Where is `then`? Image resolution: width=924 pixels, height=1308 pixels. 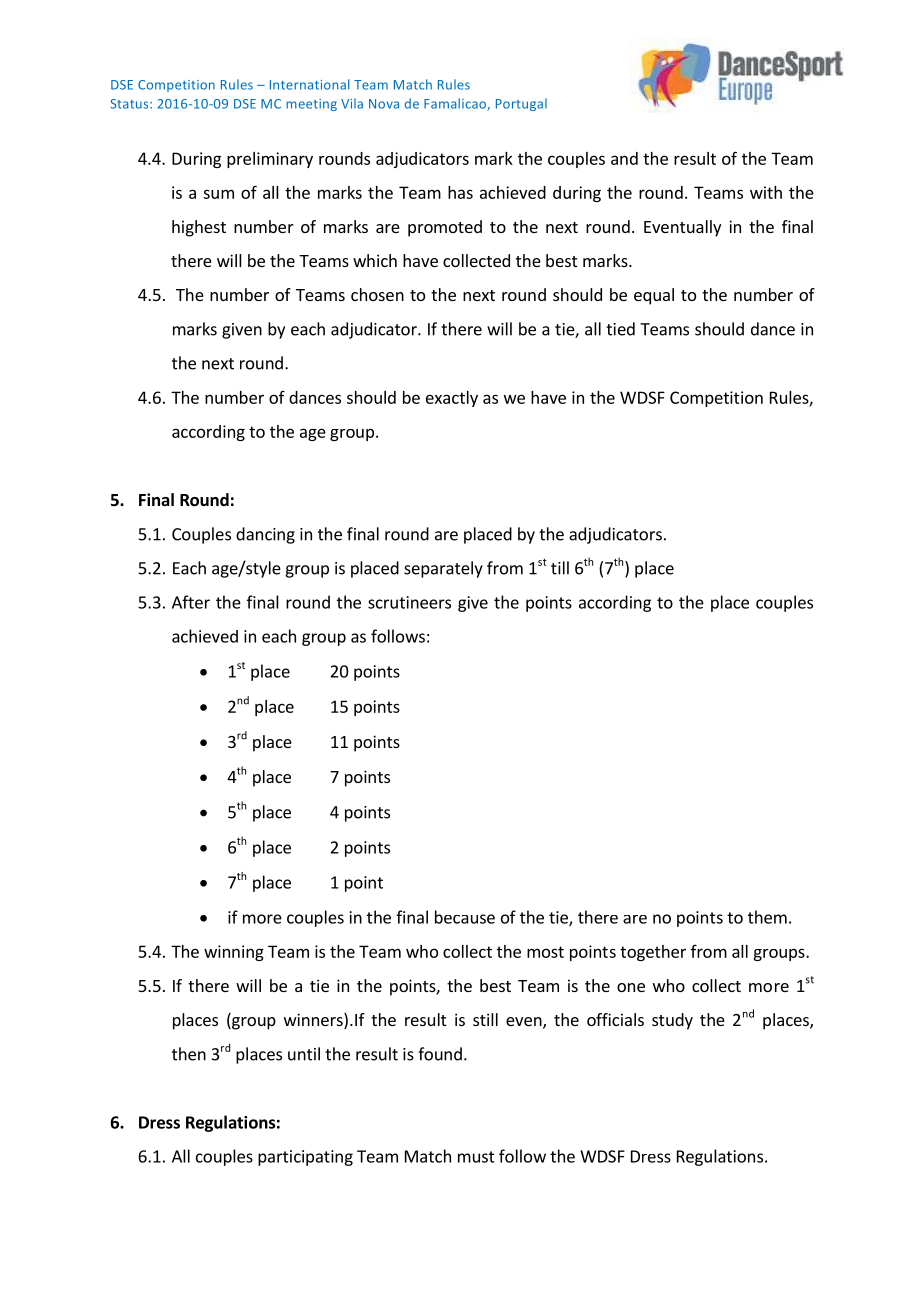 then is located at coordinates (189, 1054).
